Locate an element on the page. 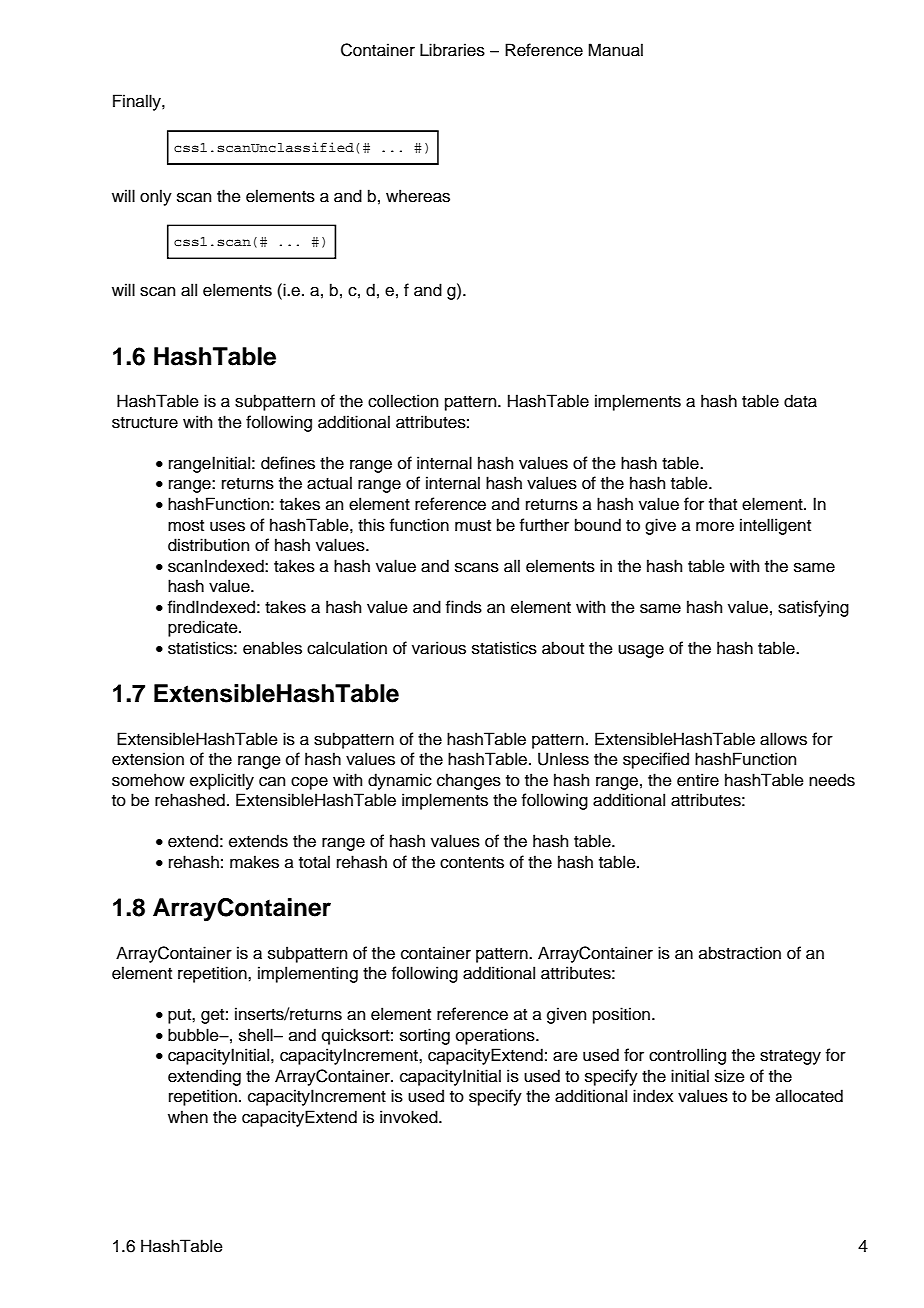 The height and width of the document is (1308, 924). Libraries is located at coordinates (452, 50).
